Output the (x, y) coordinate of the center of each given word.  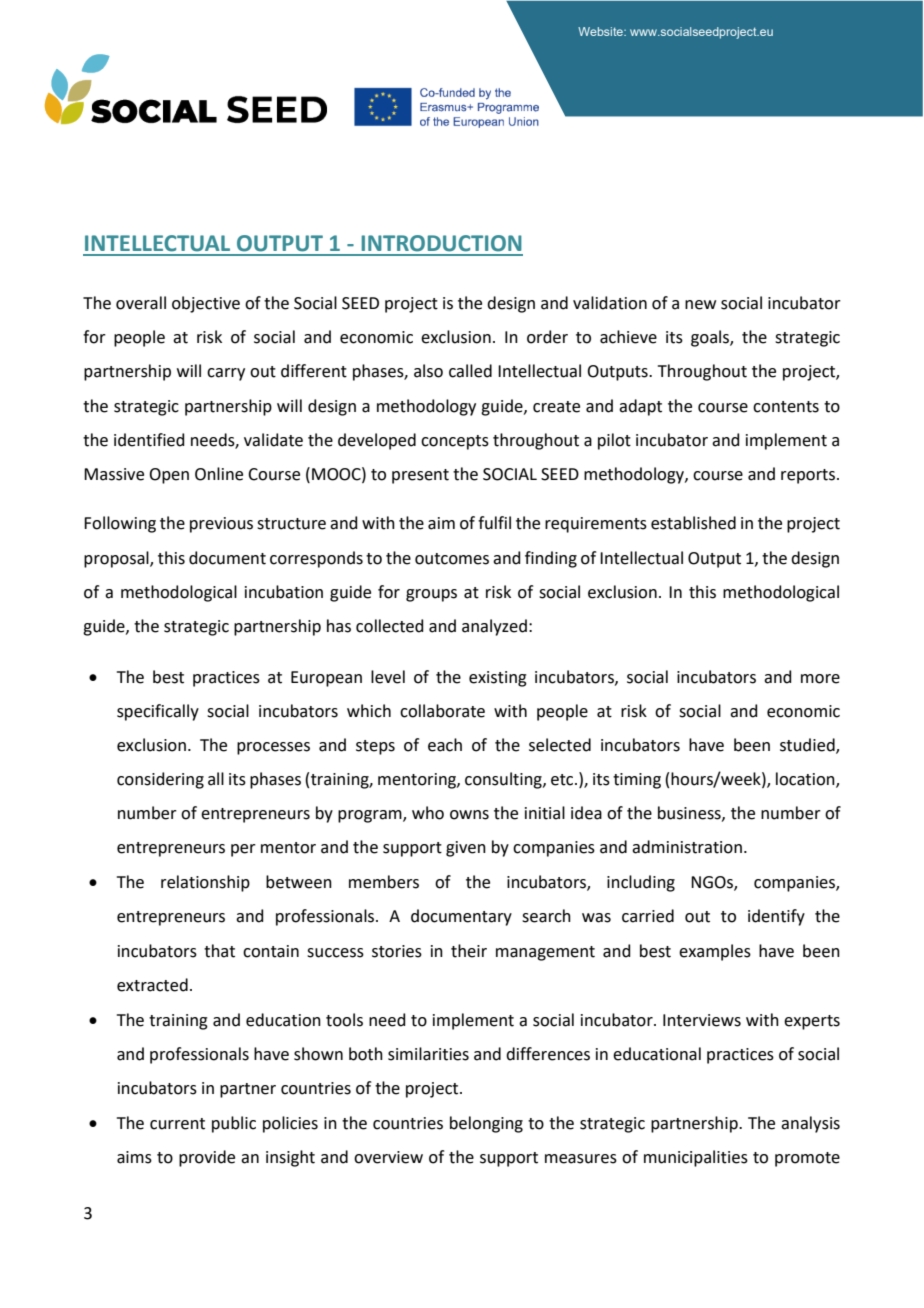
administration (687, 847)
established (693, 523)
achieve (628, 337)
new (700, 305)
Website (601, 31)
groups (431, 595)
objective (206, 304)
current (177, 1124)
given (466, 849)
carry (226, 374)
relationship (205, 883)
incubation (284, 592)
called (470, 371)
